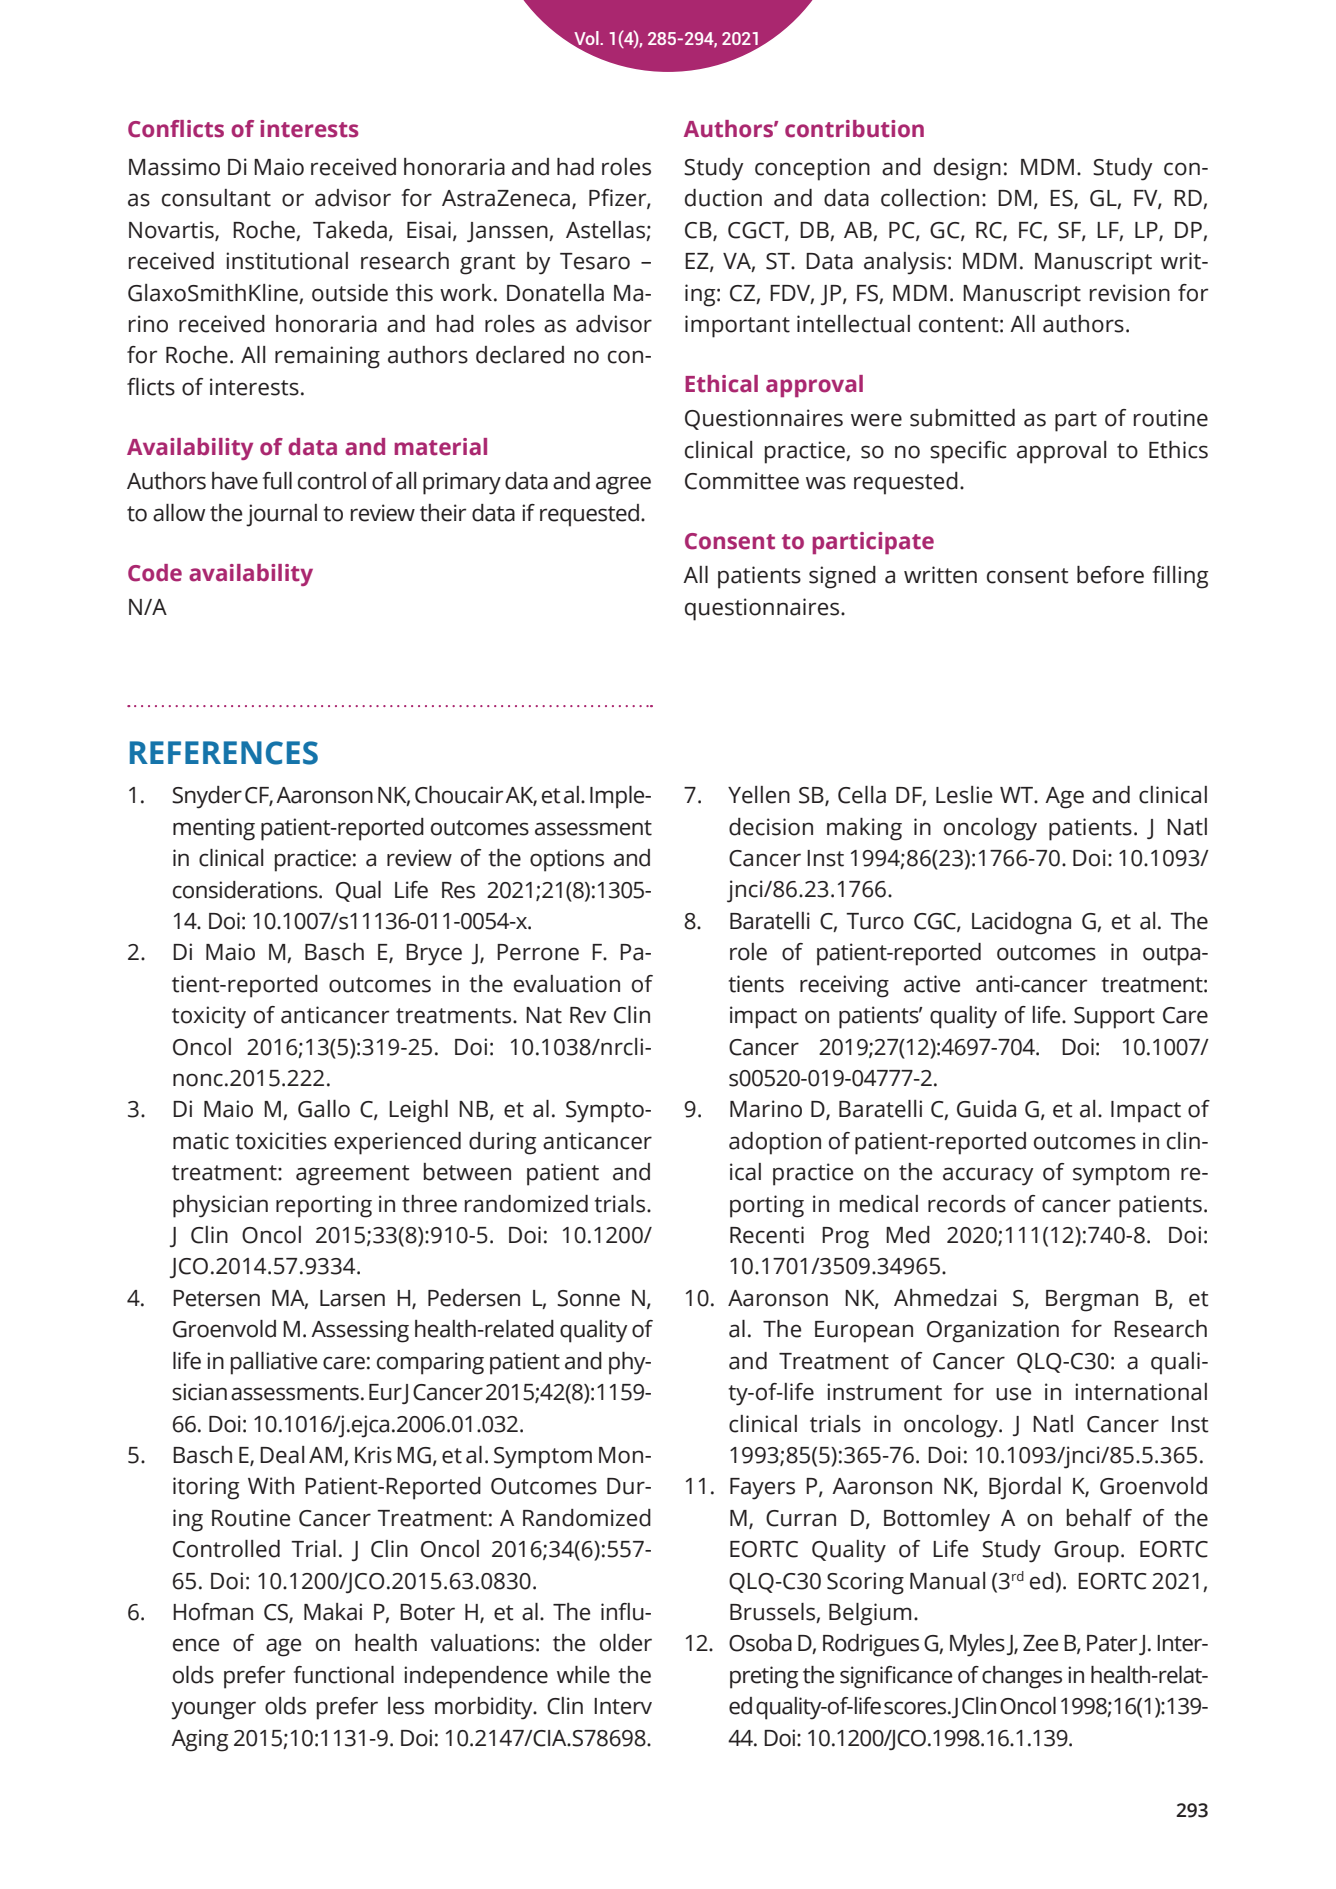 Image resolution: width=1336 pixels, height=1889 pixels. What do you see at coordinates (967, 169) in the screenshot?
I see `design` at bounding box center [967, 169].
